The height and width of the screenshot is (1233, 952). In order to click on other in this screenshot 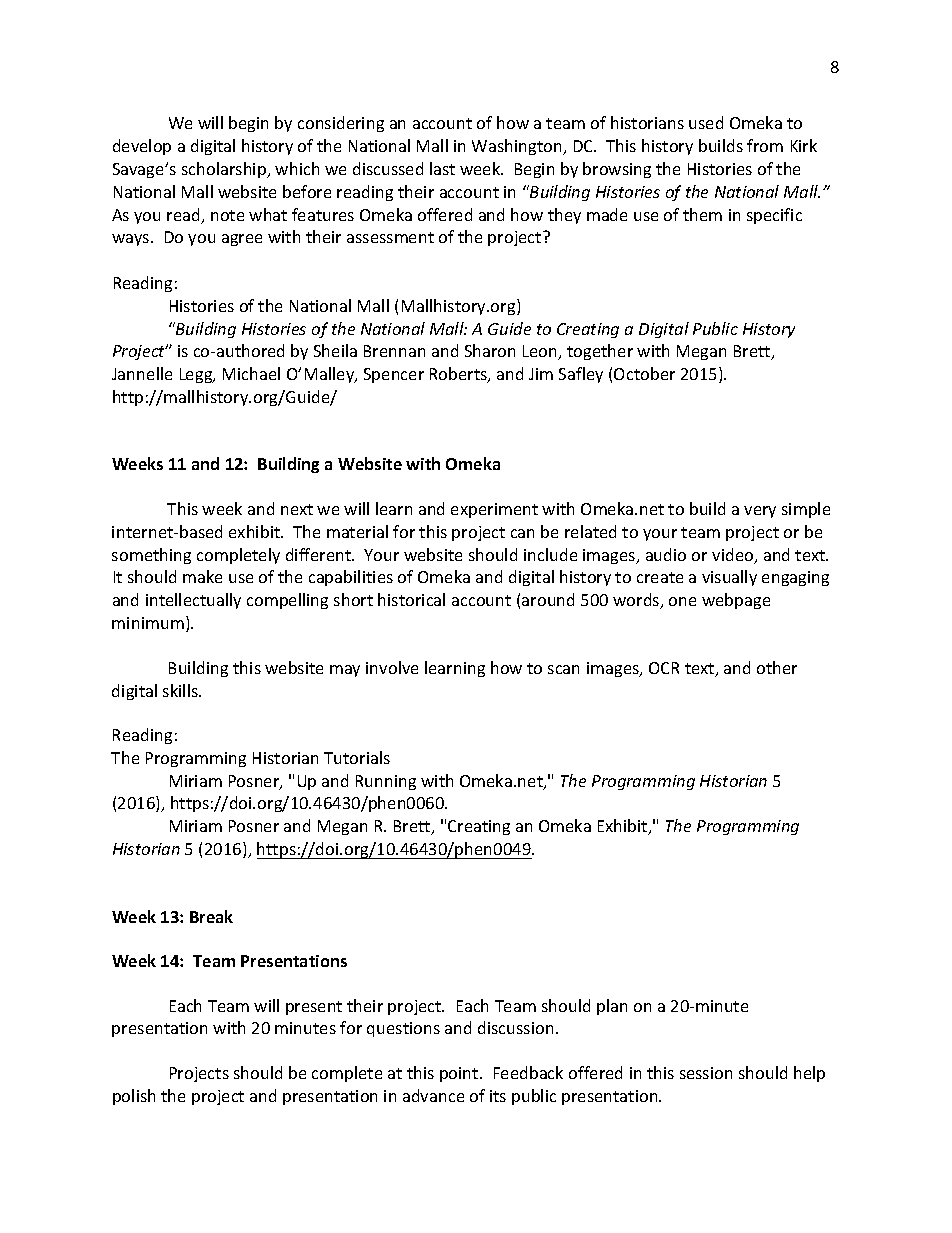, I will do `click(777, 667)`.
